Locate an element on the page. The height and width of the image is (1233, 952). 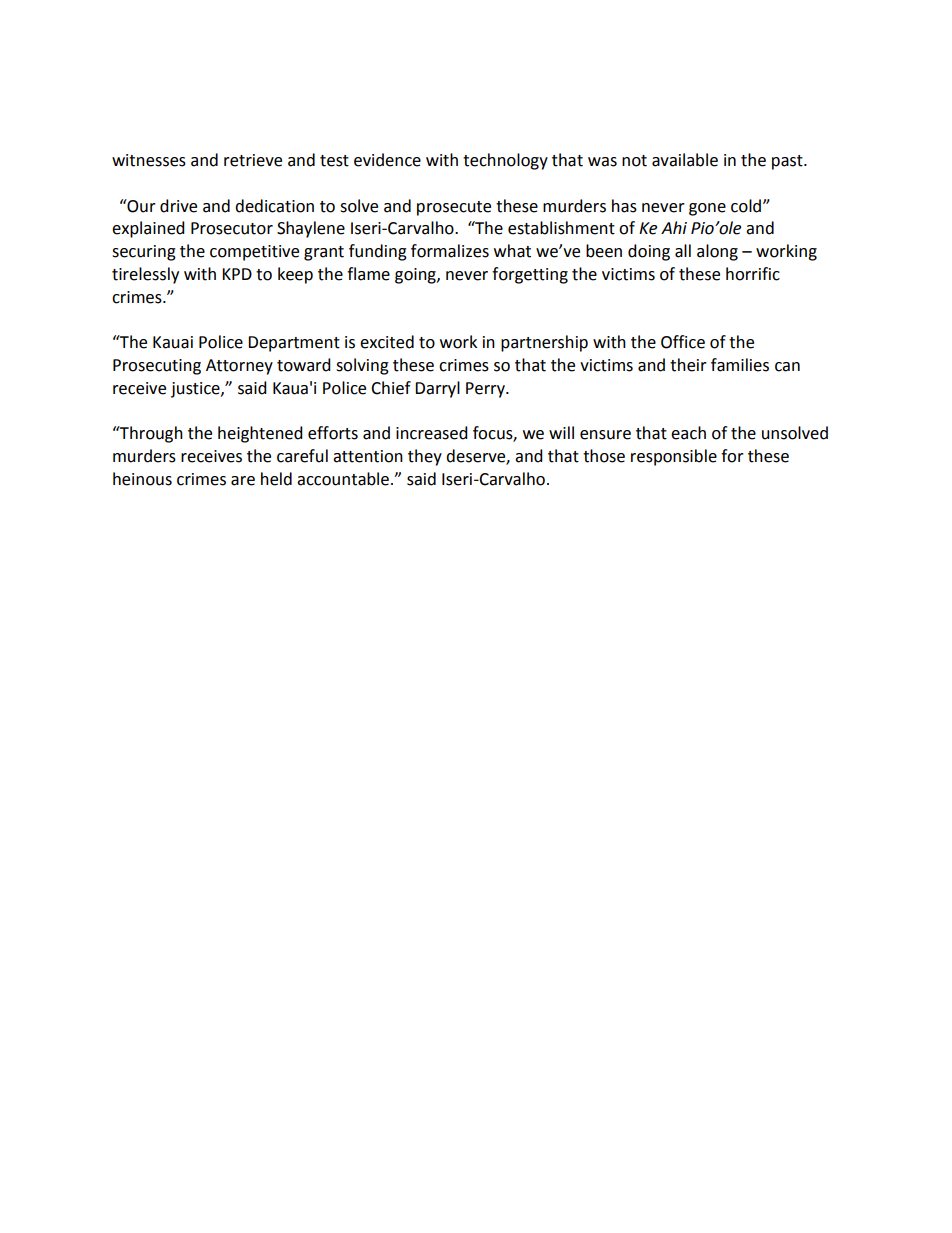
retrieve is located at coordinates (253, 160).
